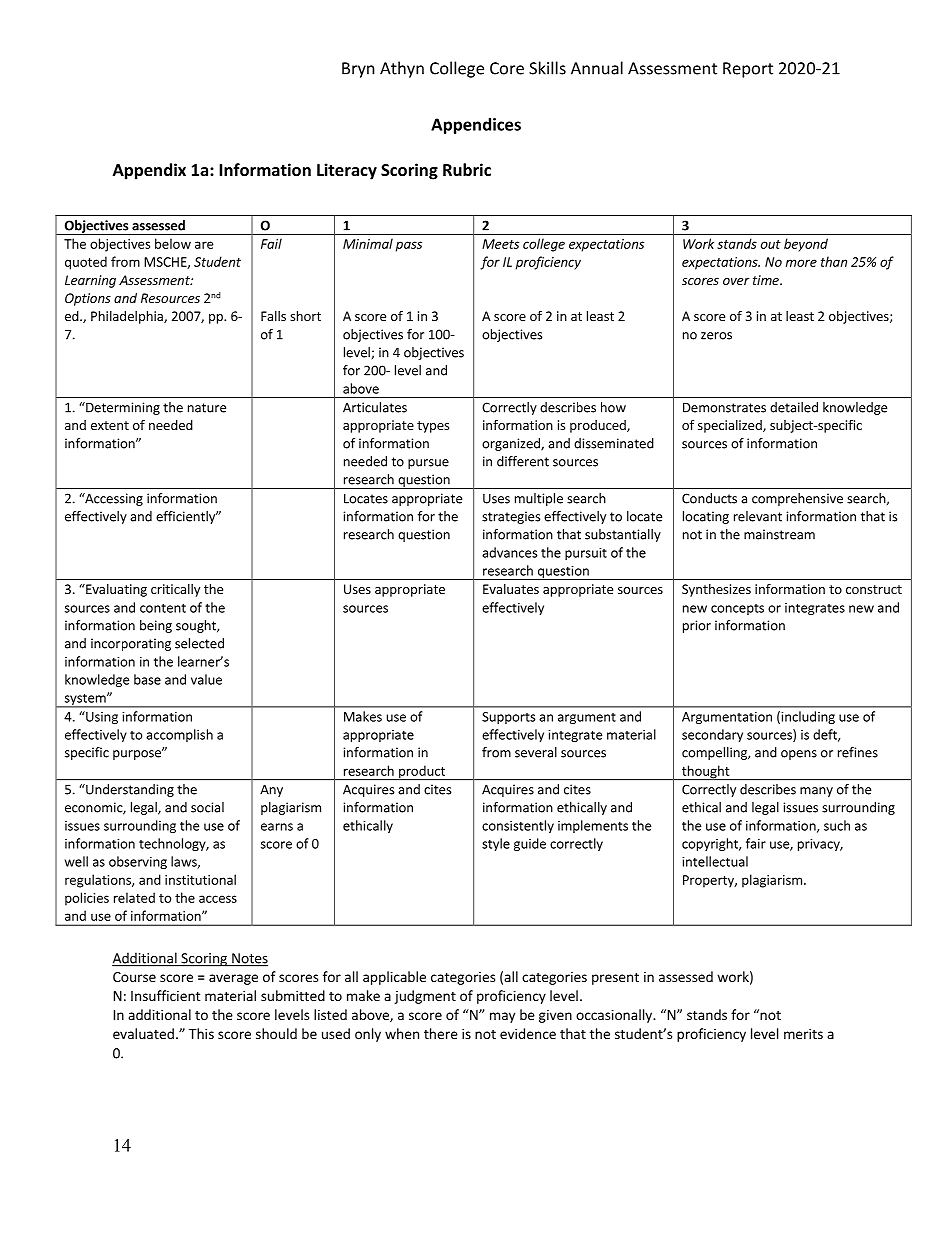 This screenshot has height=1233, width=952. What do you see at coordinates (422, 772) in the screenshot?
I see `product` at bounding box center [422, 772].
